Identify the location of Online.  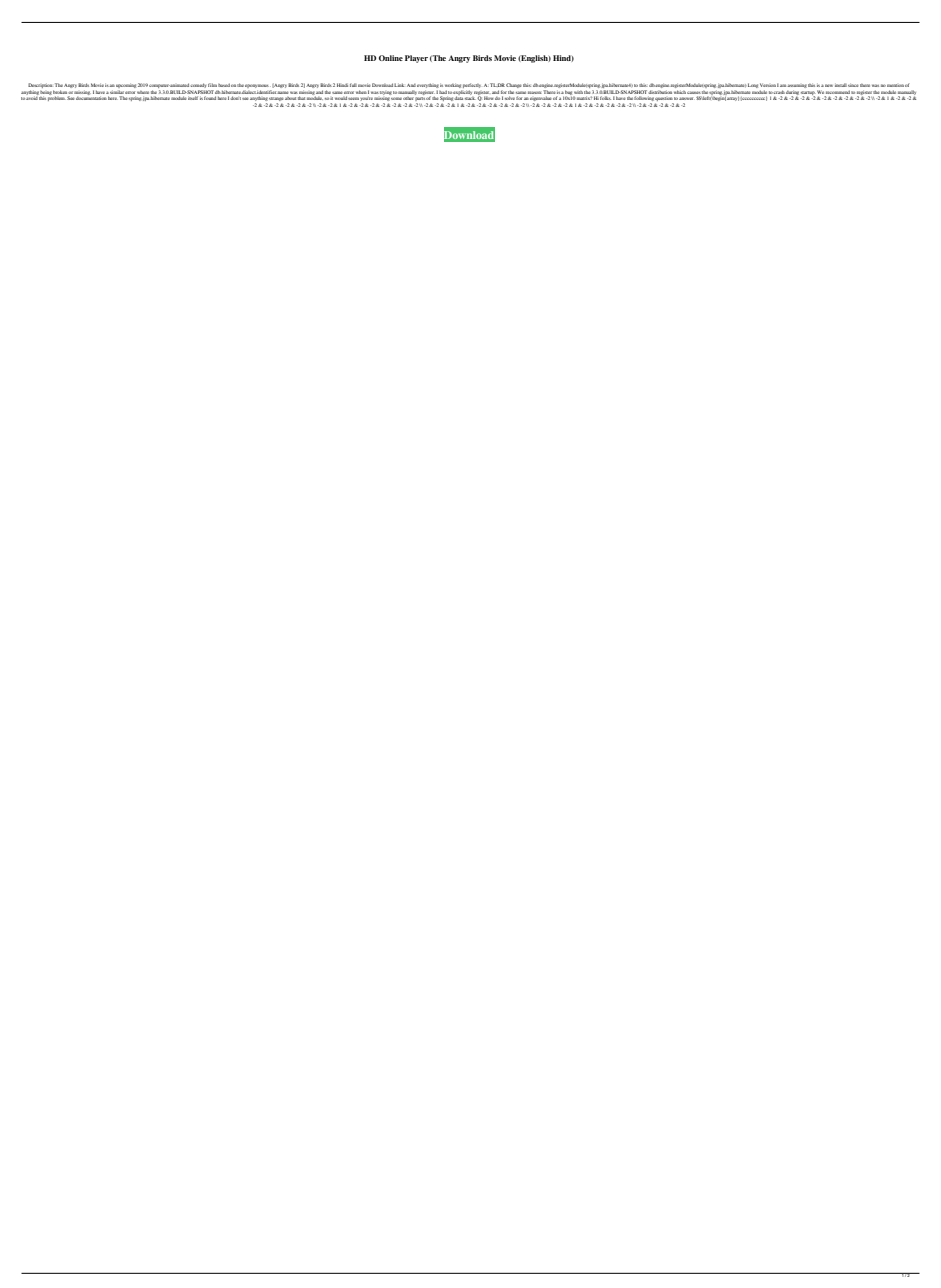
(391, 58).
